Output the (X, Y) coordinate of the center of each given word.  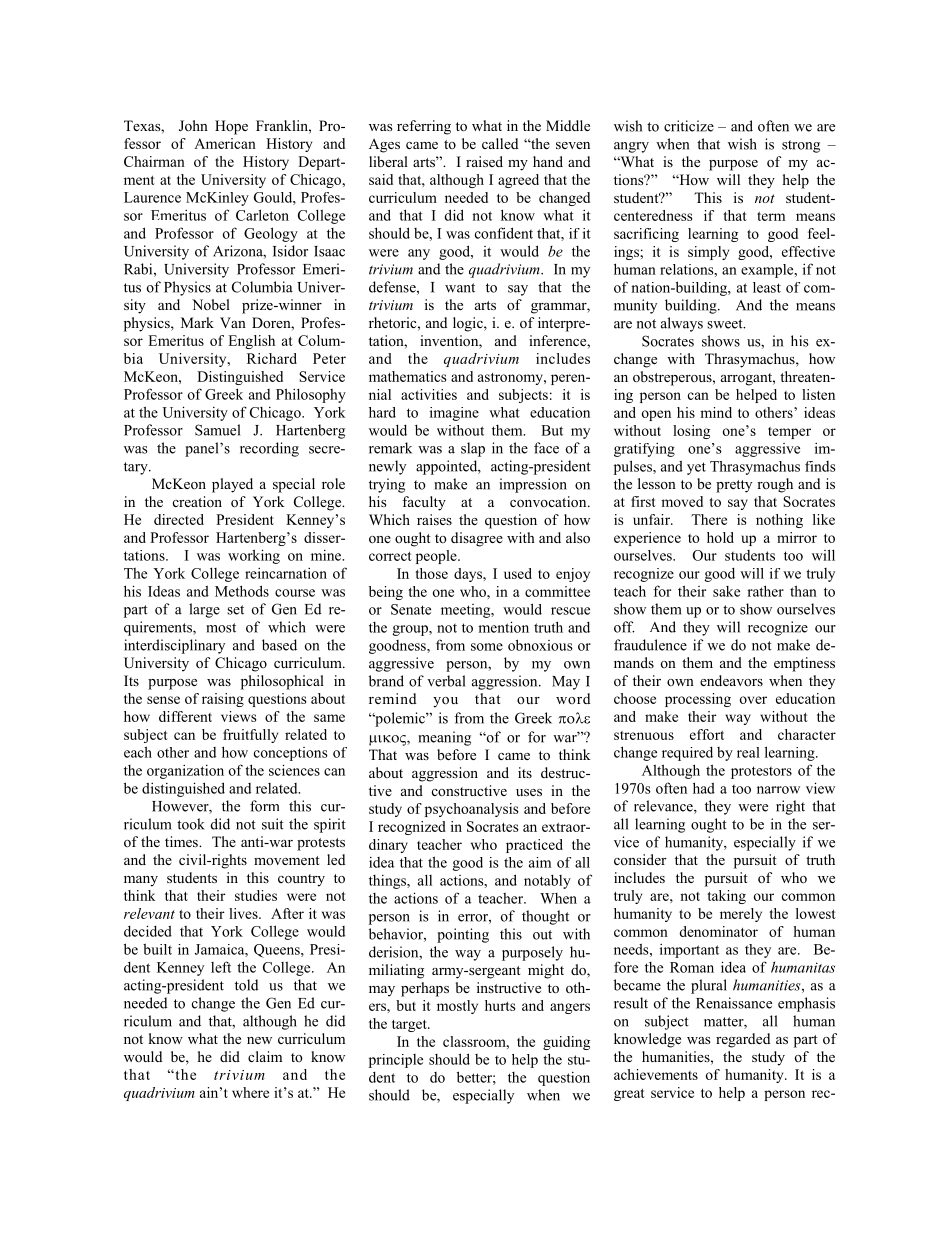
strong (801, 146)
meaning (444, 738)
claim (265, 1056)
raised (484, 161)
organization (185, 772)
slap (473, 449)
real (748, 752)
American (225, 143)
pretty (734, 486)
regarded (743, 1040)
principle (396, 1061)
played (232, 485)
